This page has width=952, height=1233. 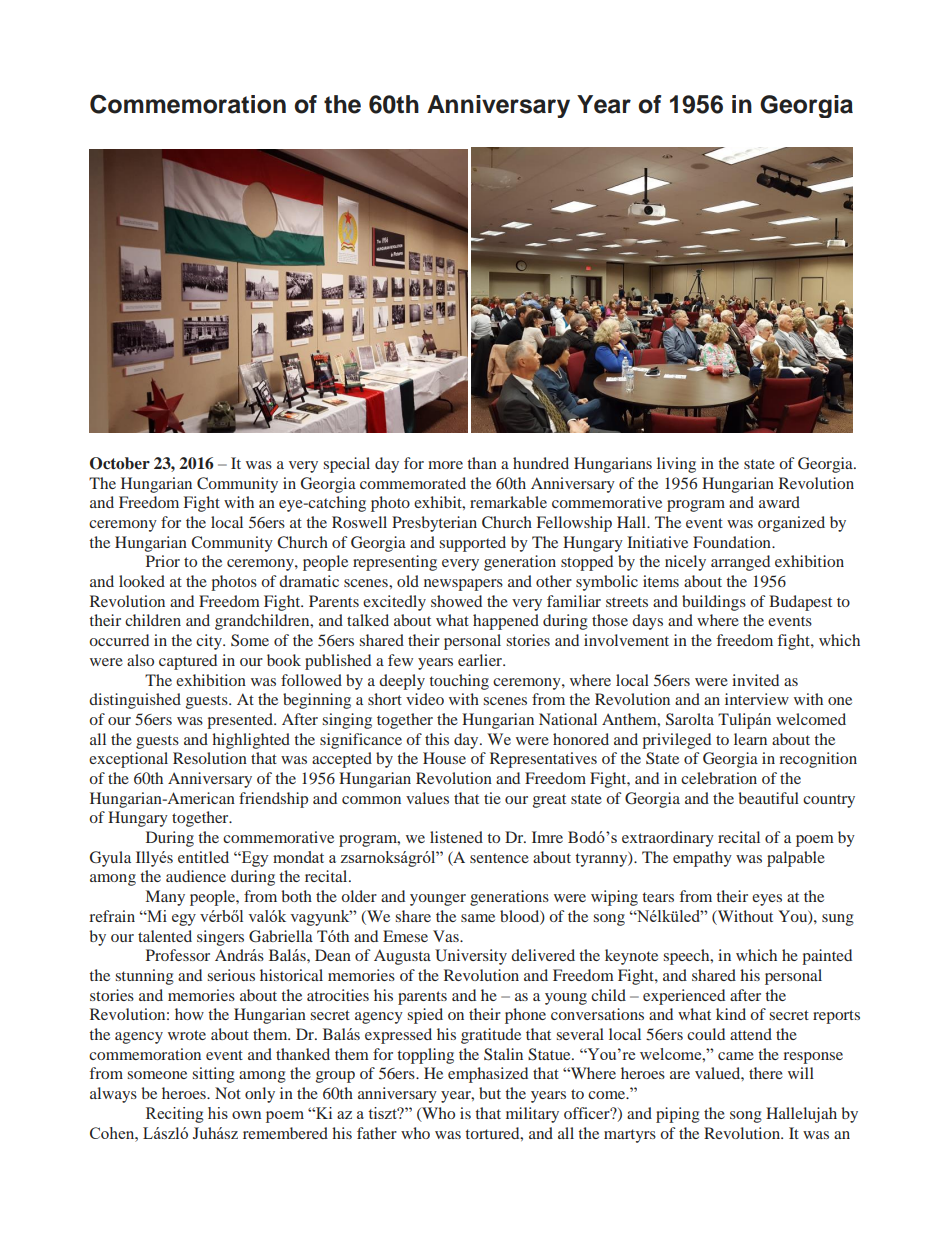 I want to click on more, so click(x=445, y=465).
